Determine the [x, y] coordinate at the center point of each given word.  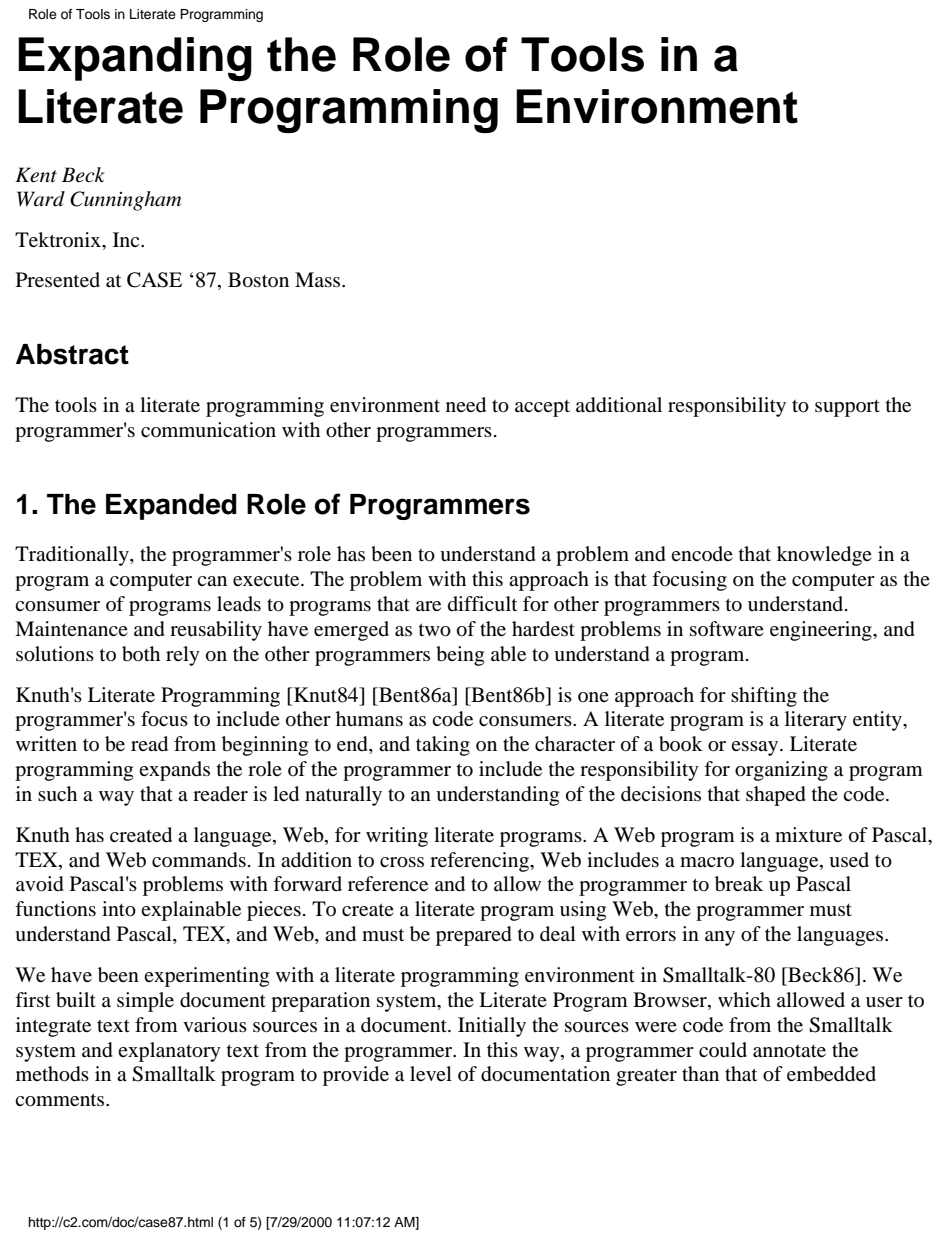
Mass [319, 279]
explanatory [169, 1052]
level [431, 1073]
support [847, 408]
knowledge [824, 556]
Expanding [135, 59]
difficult [482, 604]
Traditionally [73, 556]
